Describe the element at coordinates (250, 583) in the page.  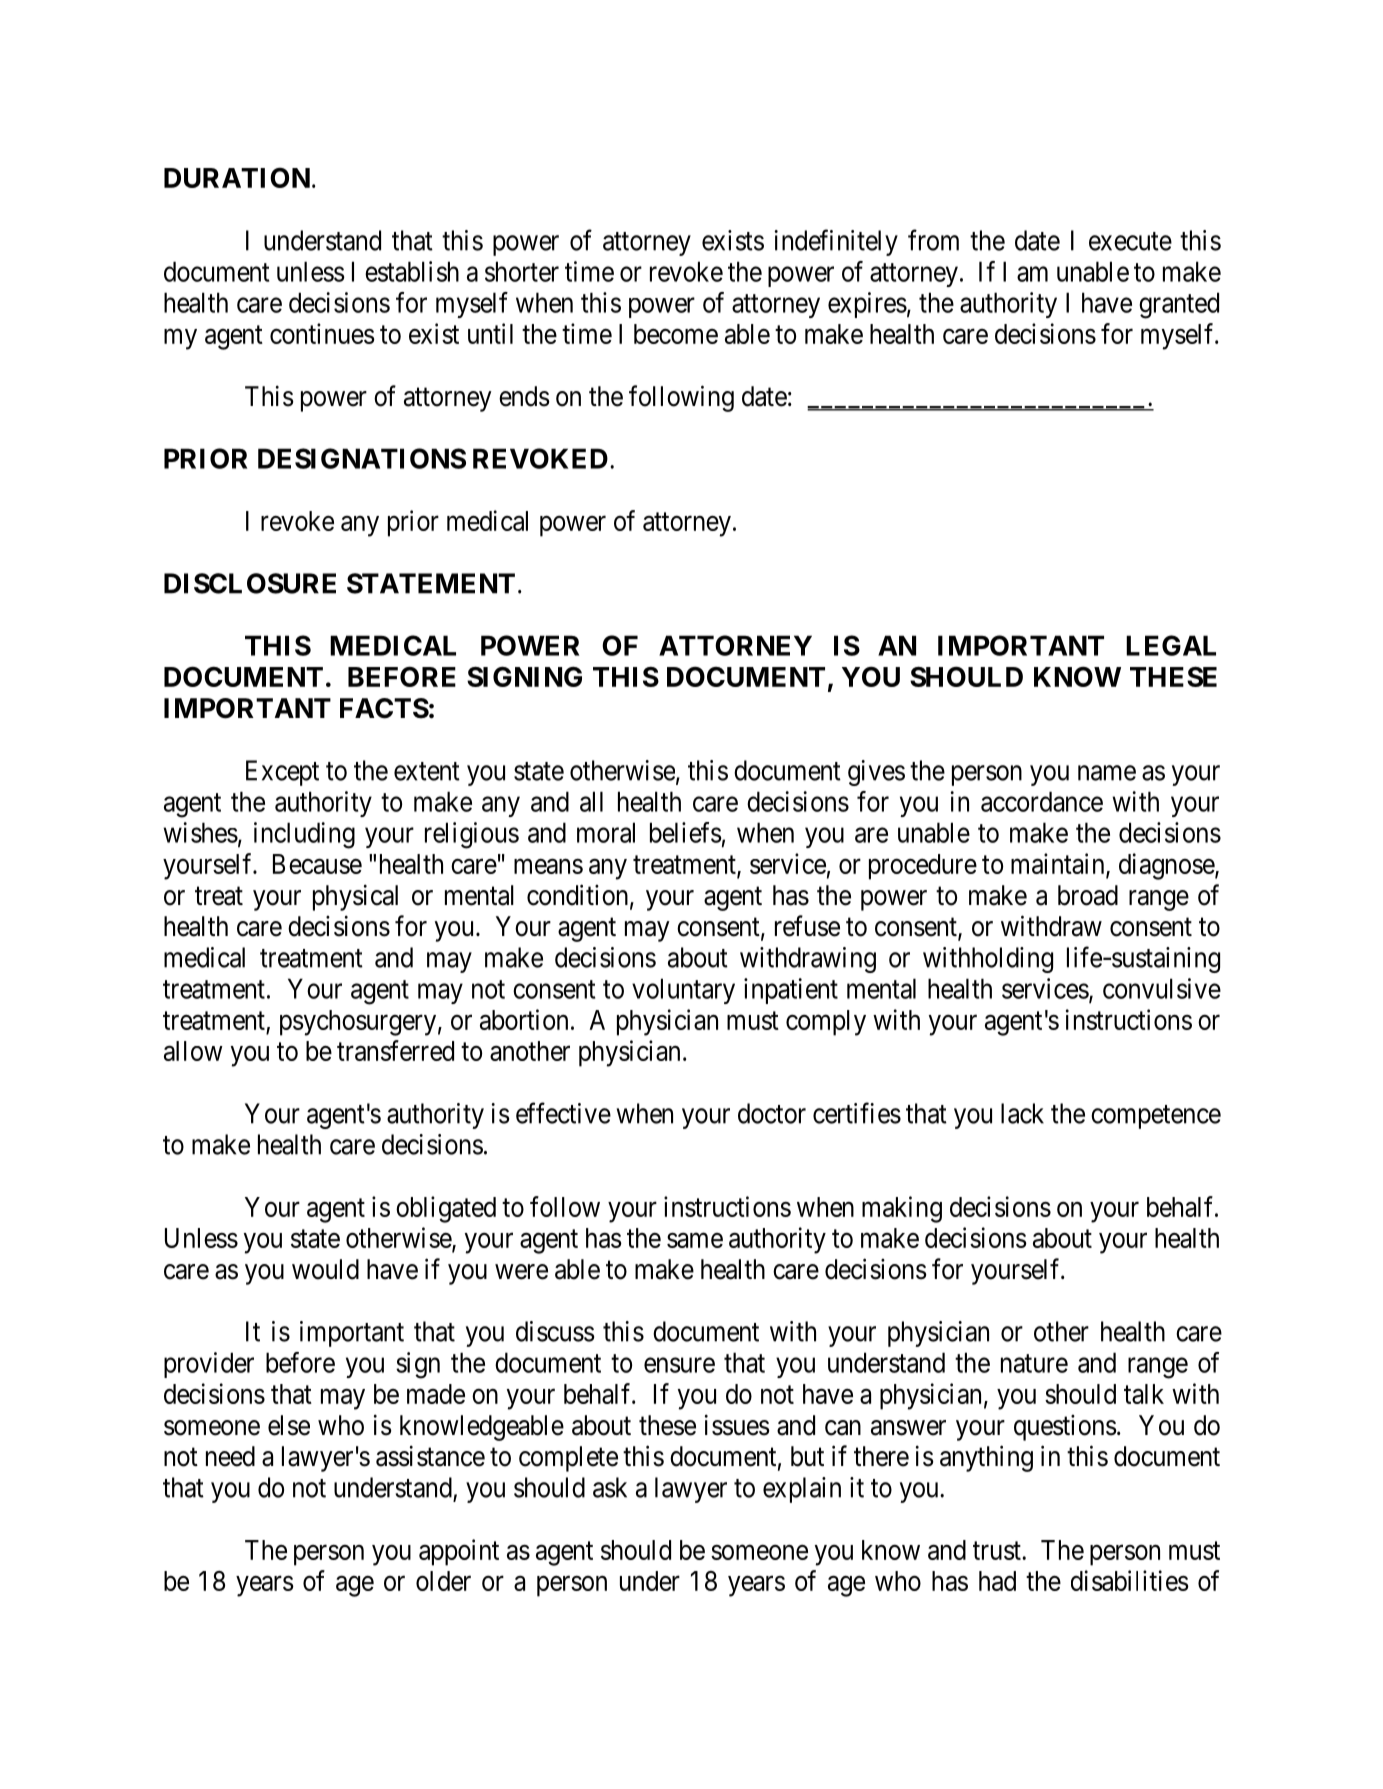
I see `DISCLOSURE` at that location.
